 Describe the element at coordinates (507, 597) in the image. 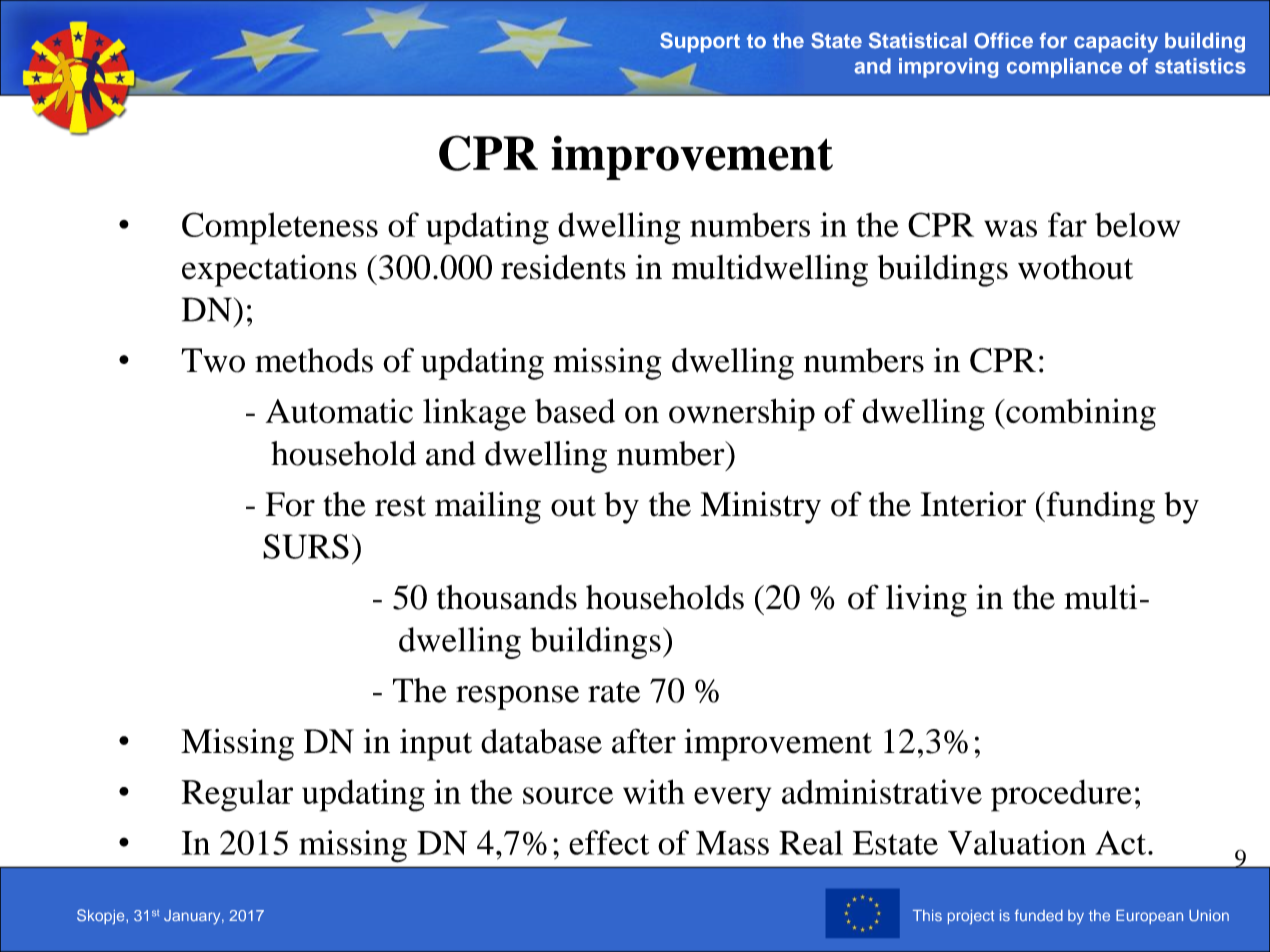

I see `thousands` at that location.
